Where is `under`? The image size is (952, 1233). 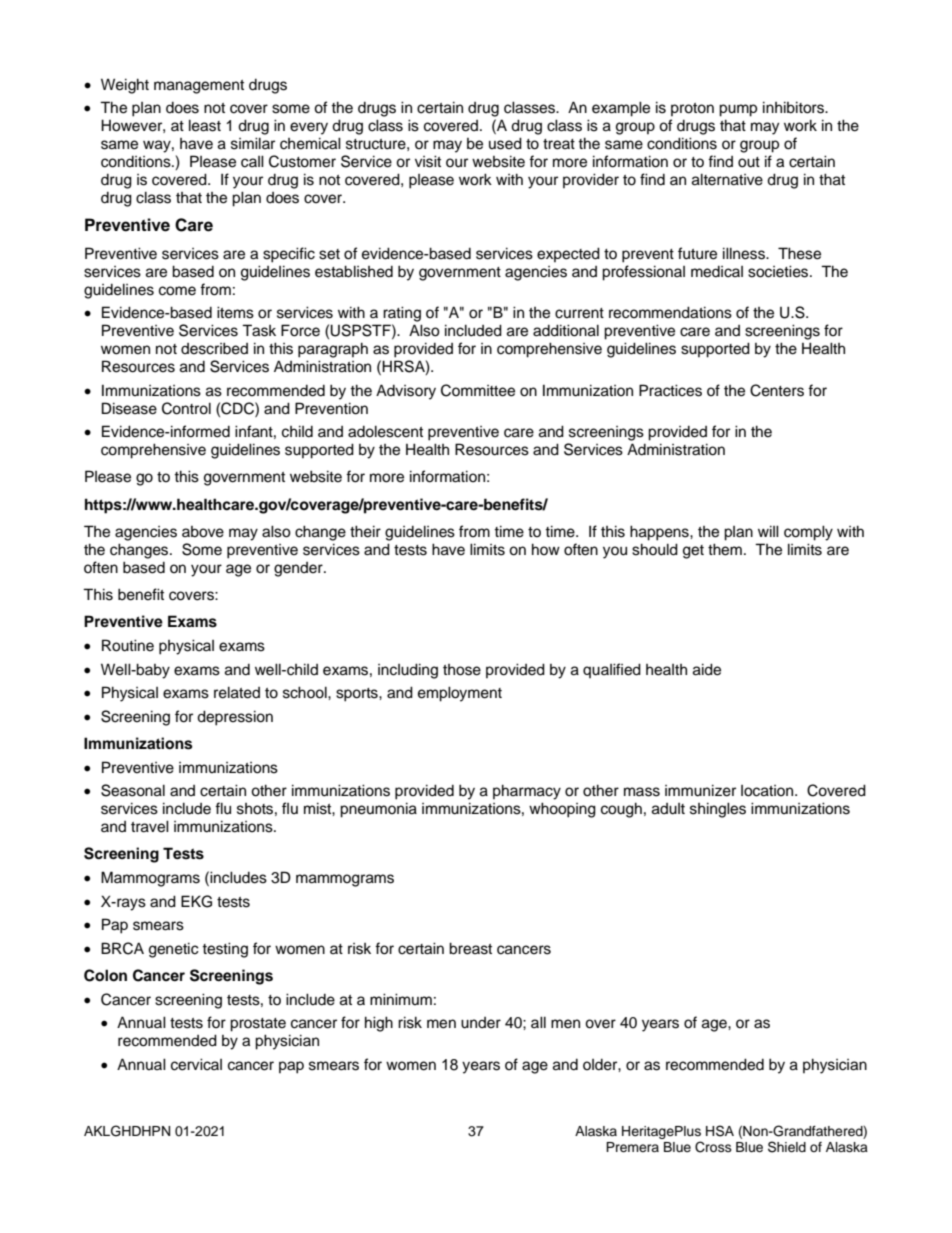
under is located at coordinates (481, 1023).
